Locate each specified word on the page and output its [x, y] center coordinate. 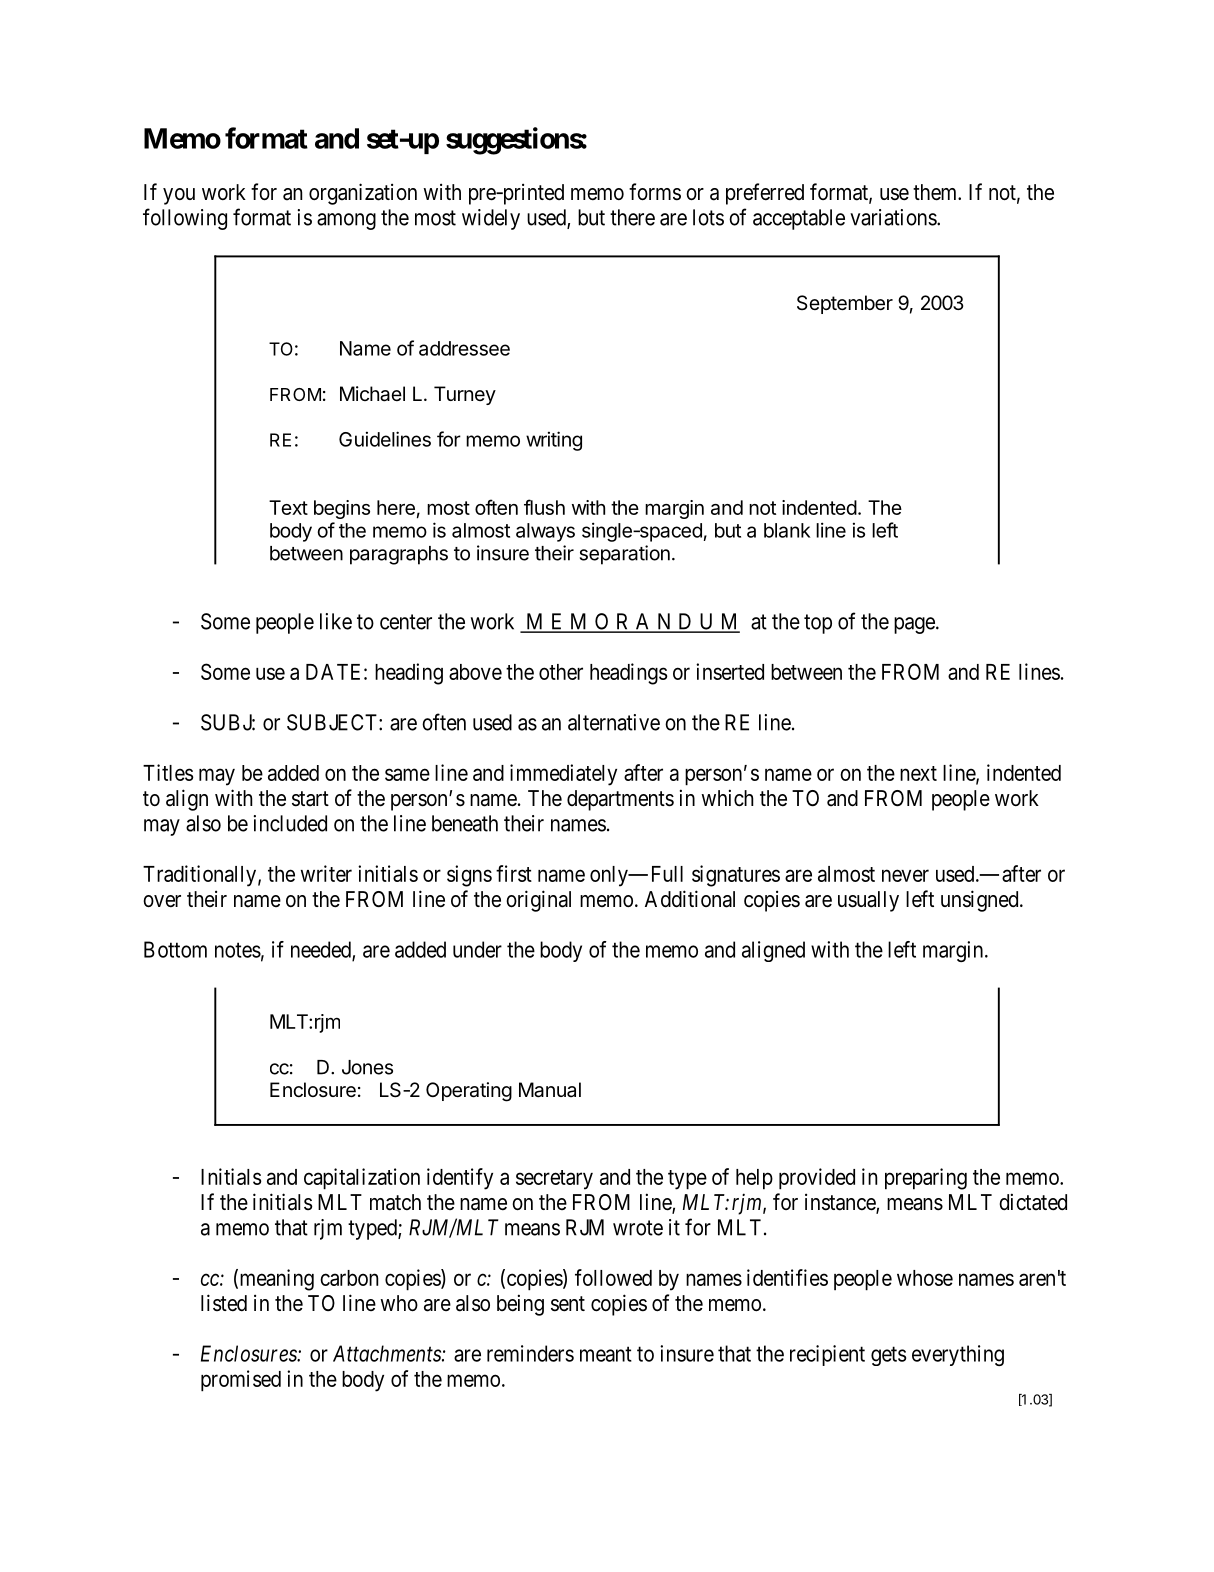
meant [606, 1354]
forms [655, 192]
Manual [550, 1090]
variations [894, 217]
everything [958, 1355]
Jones [367, 1067]
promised [241, 1381]
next [918, 773]
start [310, 799]
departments [620, 800]
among [346, 221]
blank [787, 530]
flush [544, 507]
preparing [926, 1179]
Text [288, 507]
